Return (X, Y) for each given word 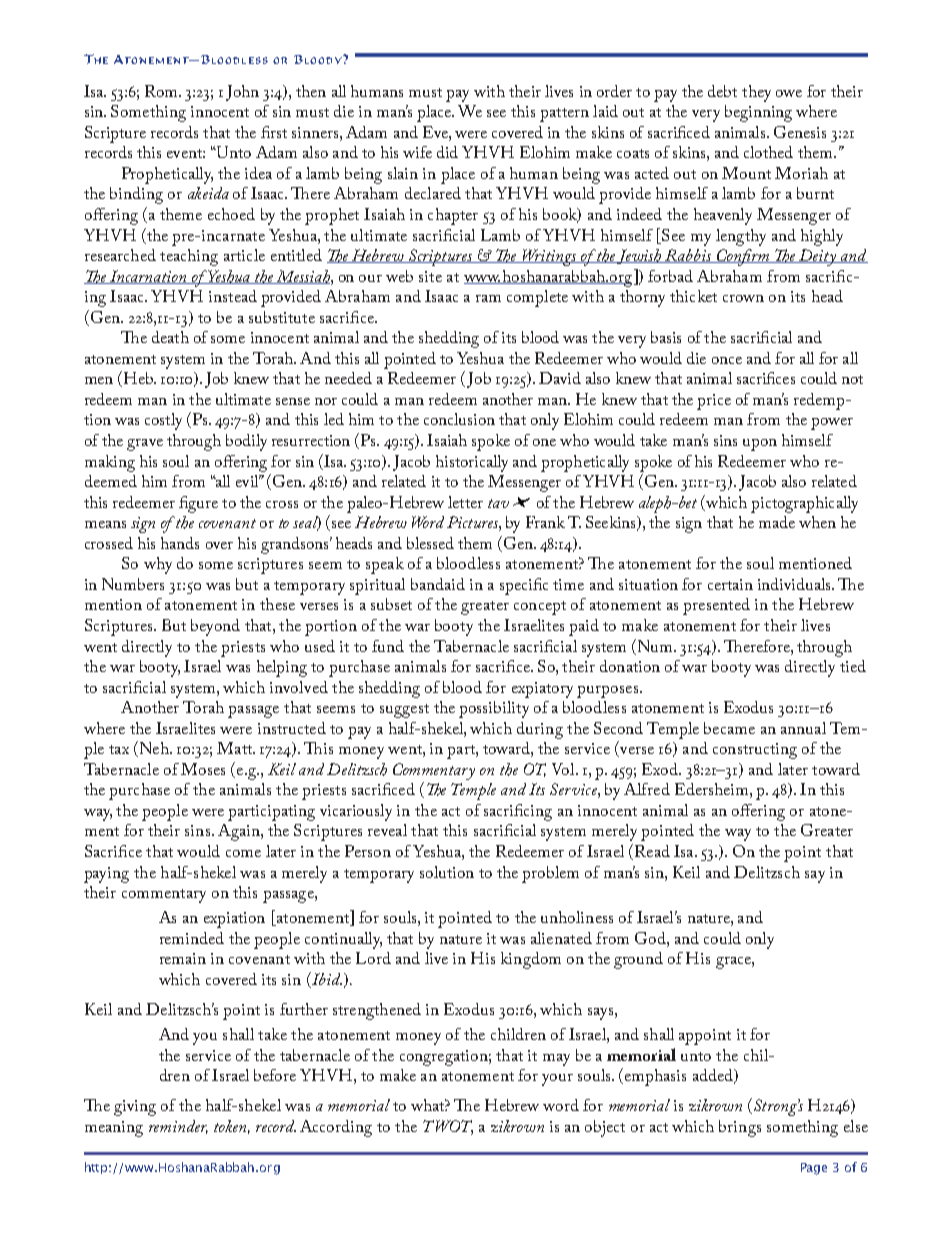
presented (716, 606)
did (447, 152)
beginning (758, 113)
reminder (178, 1127)
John (242, 93)
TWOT (448, 1127)
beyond (215, 627)
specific (524, 586)
